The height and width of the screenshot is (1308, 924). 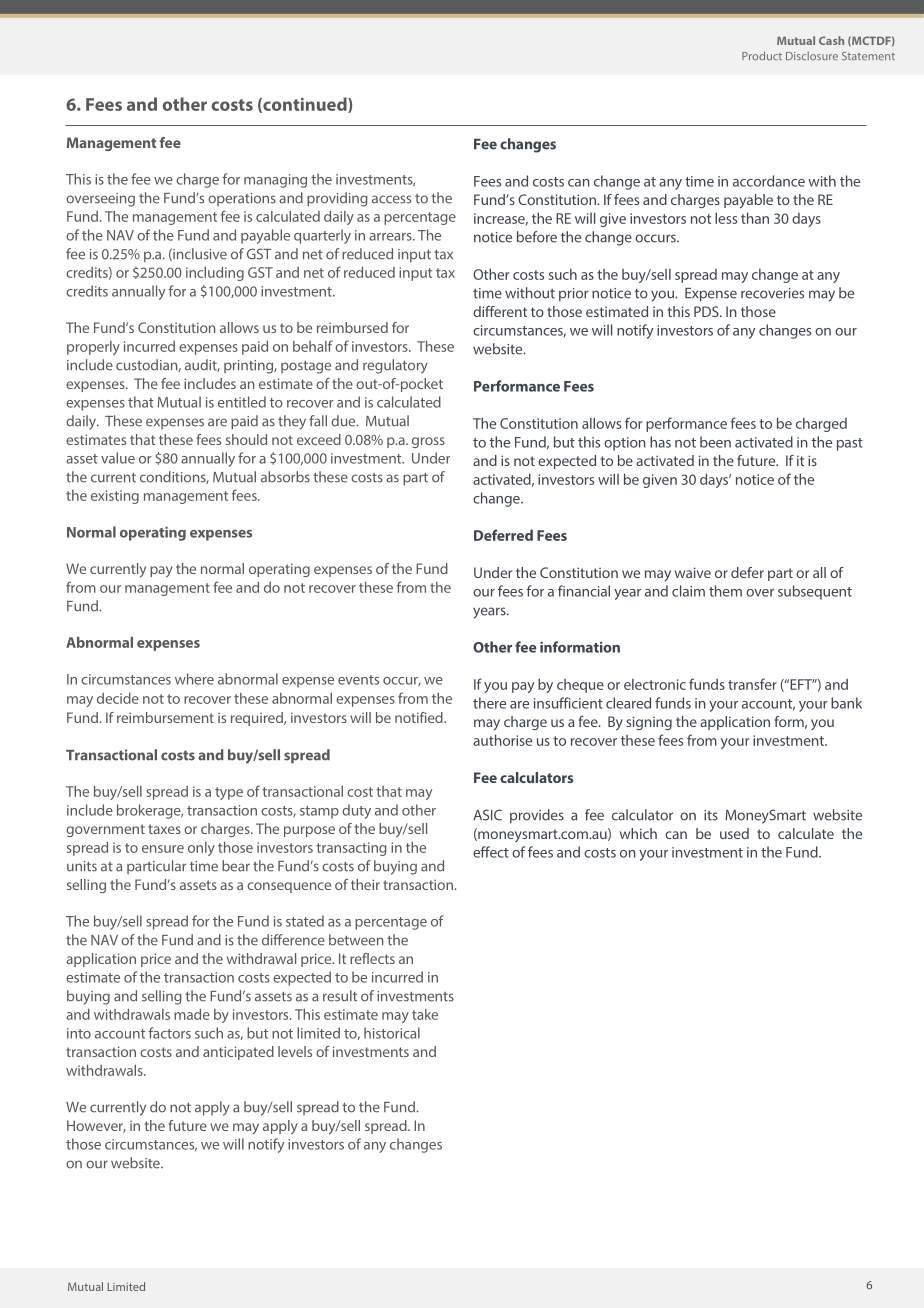 I want to click on there, so click(x=489, y=703).
